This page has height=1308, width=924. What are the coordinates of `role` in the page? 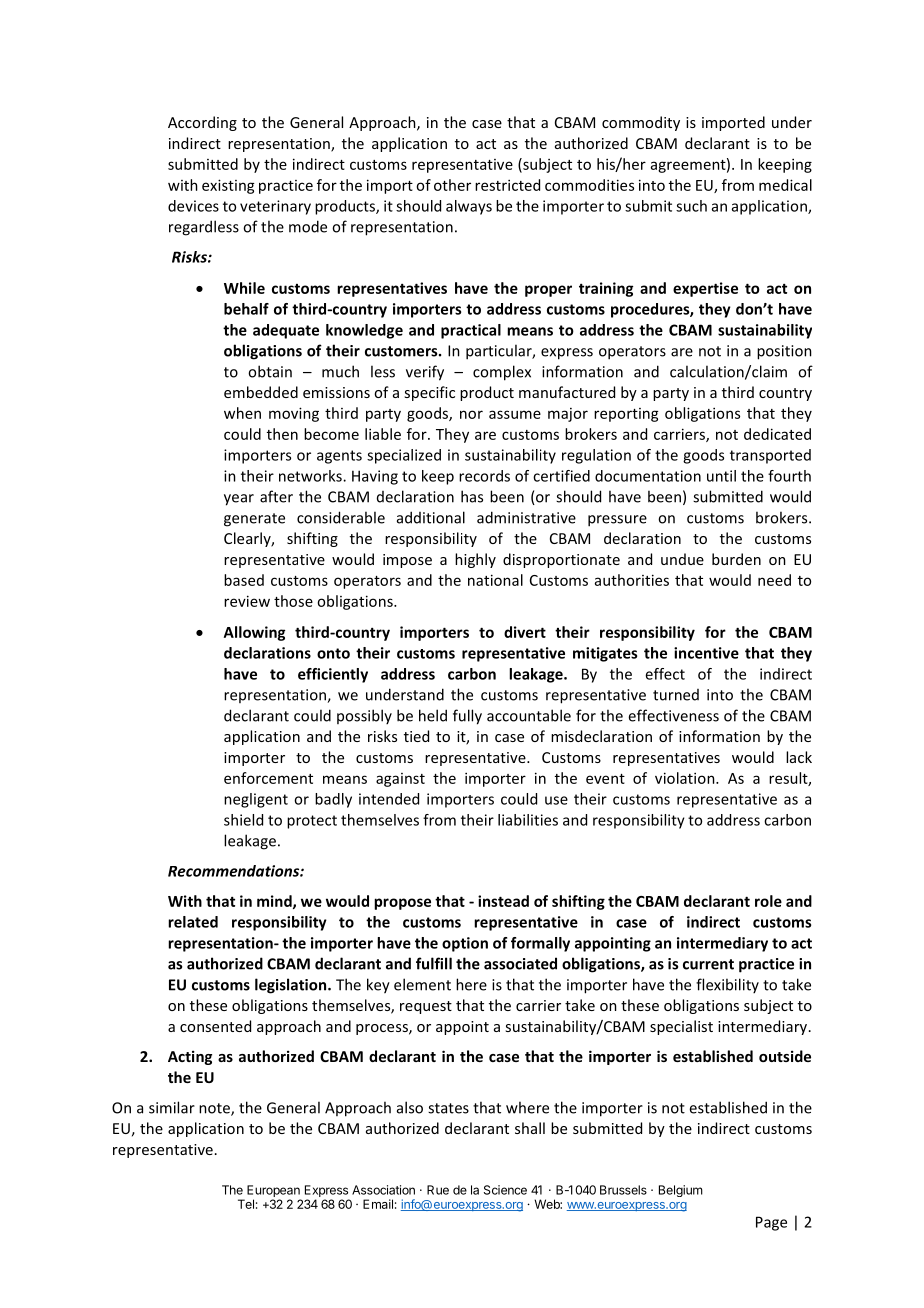 It's located at (768, 901).
